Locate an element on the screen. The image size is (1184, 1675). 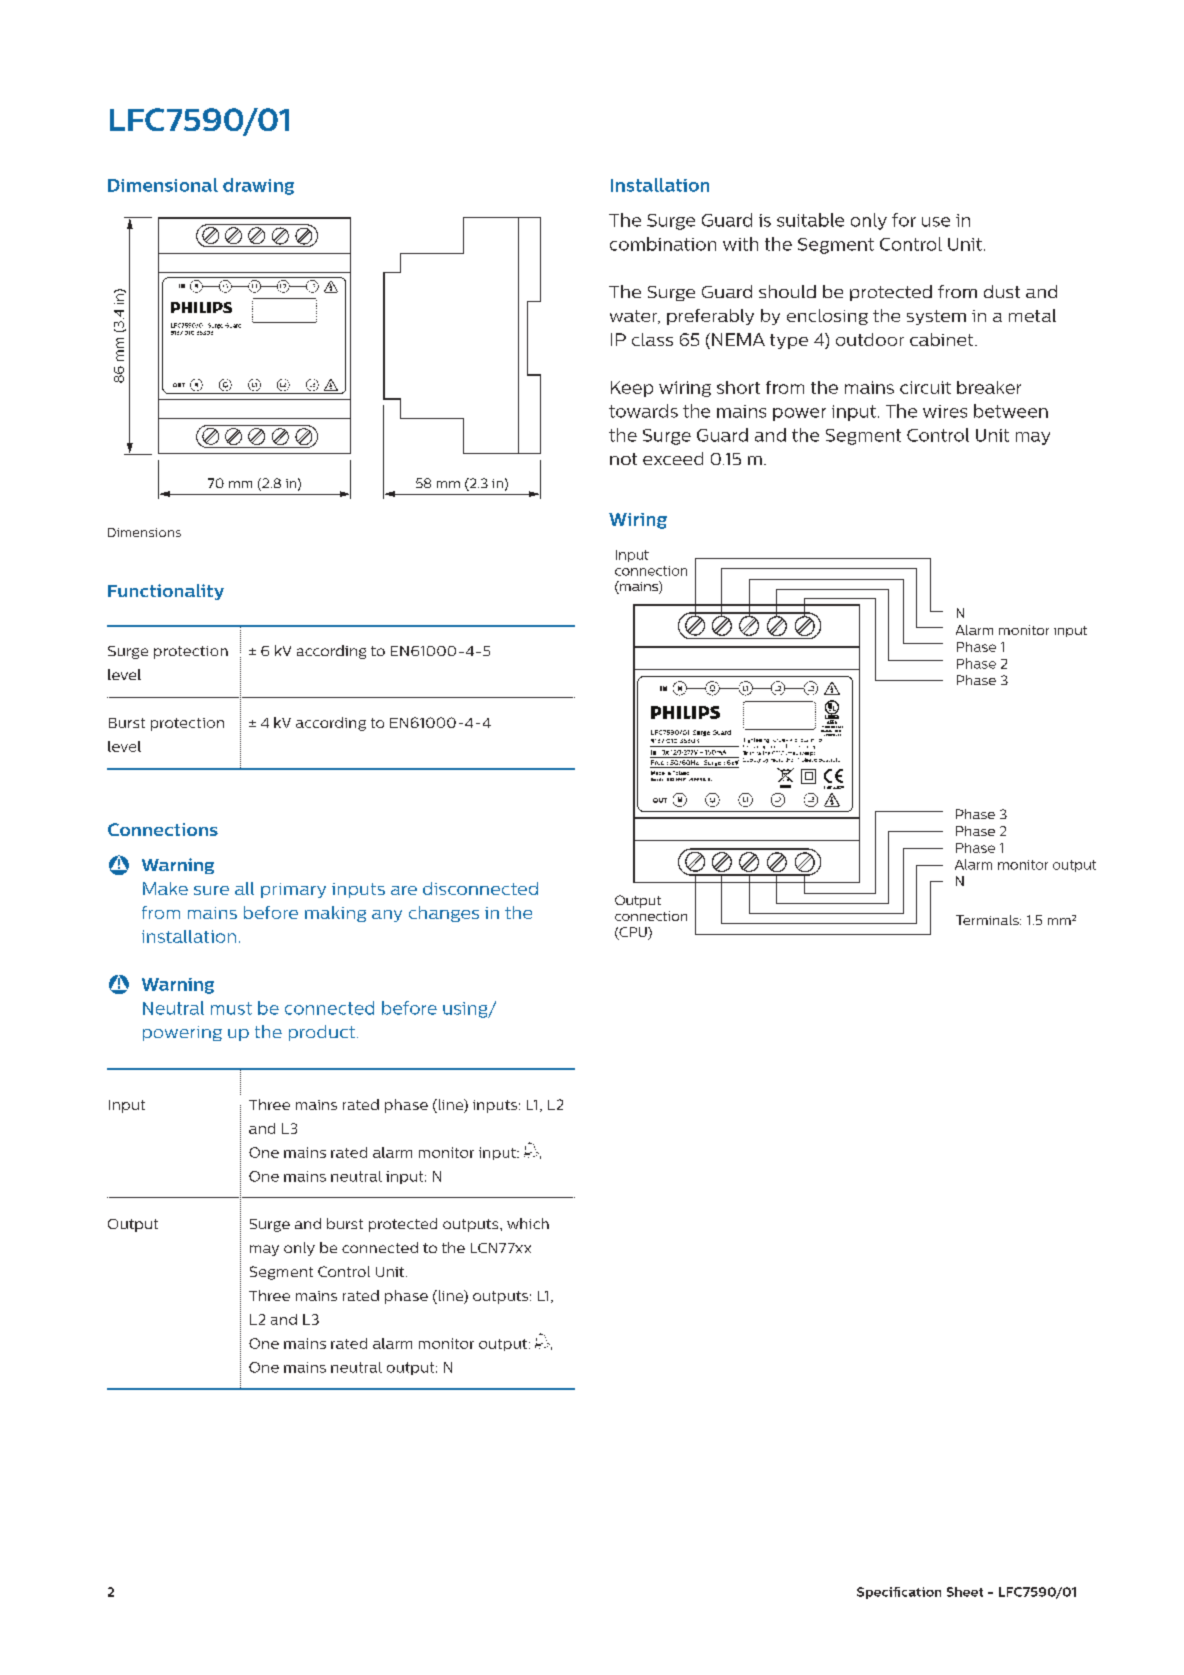
drawing is located at coordinates (258, 186).
